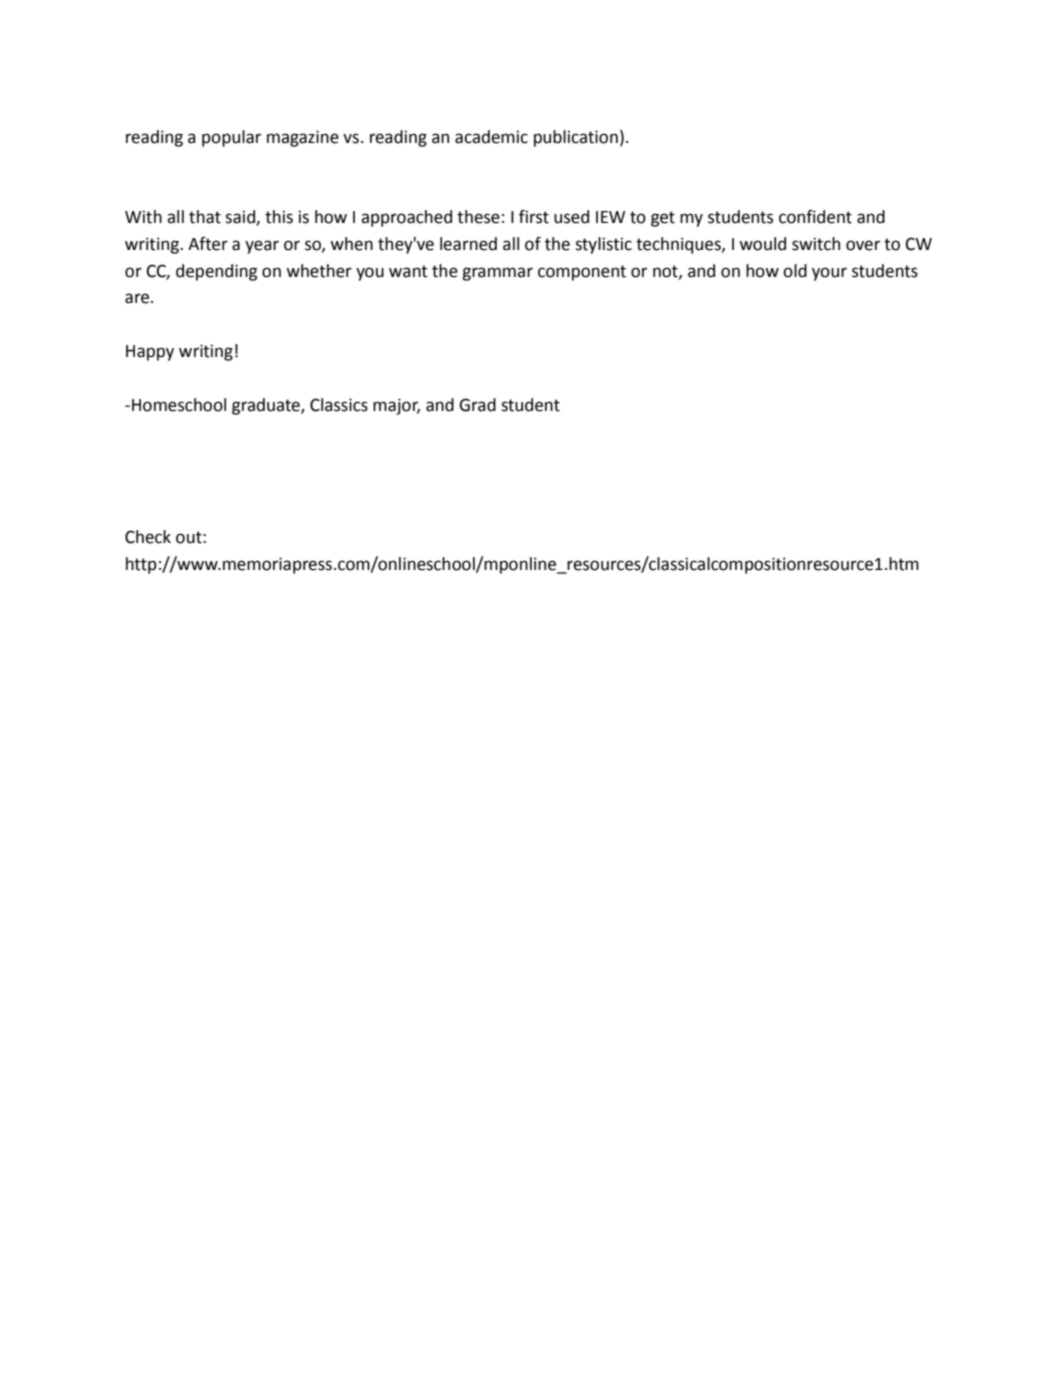  I want to click on grammar, so click(497, 274).
